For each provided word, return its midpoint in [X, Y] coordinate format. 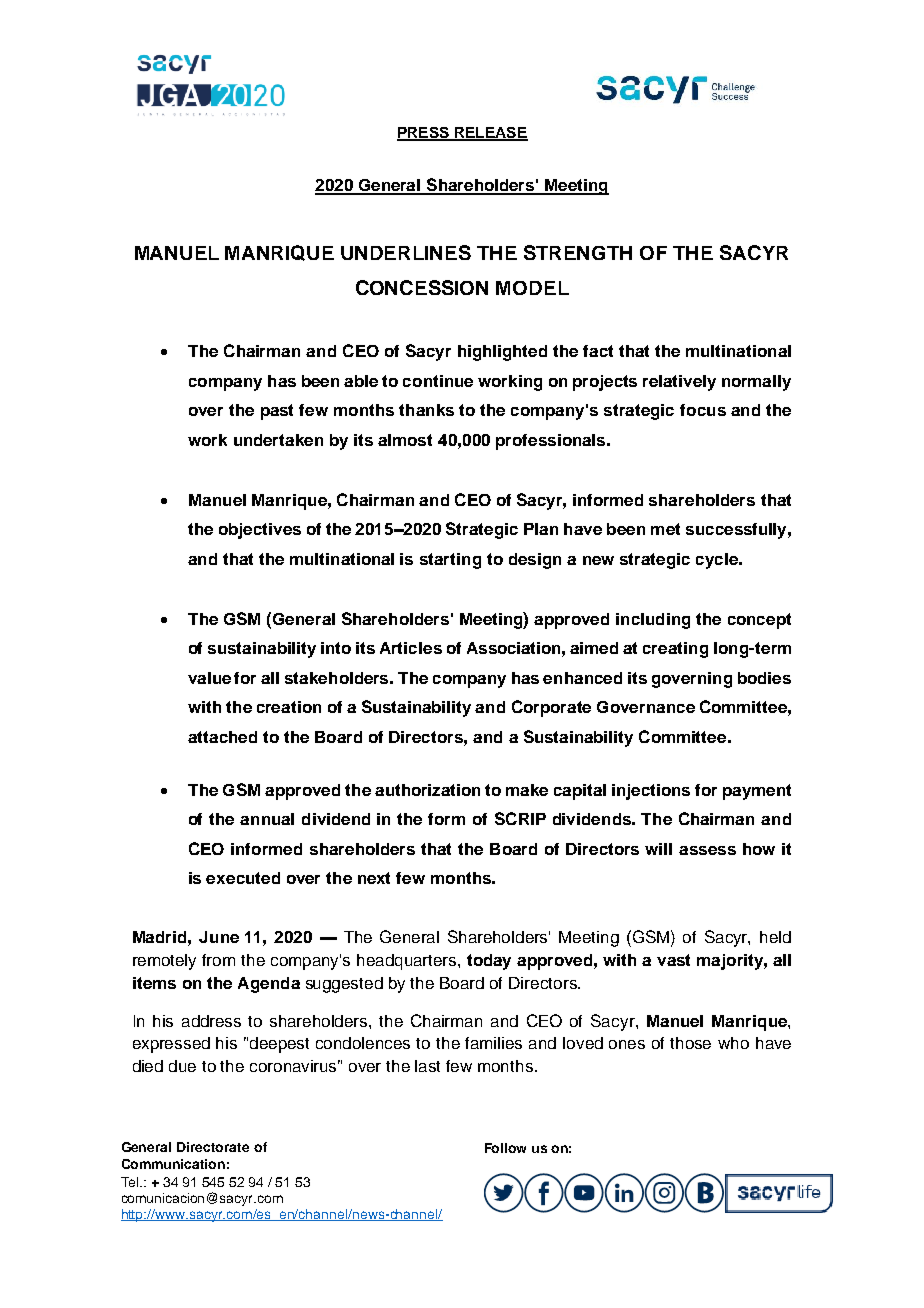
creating [675, 650]
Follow [505, 1148]
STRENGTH [578, 252]
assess [707, 850]
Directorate [213, 1147]
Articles [411, 648]
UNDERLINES [406, 252]
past [277, 412]
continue [438, 381]
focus [703, 410]
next [374, 878]
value [209, 678]
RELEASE [490, 134]
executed [243, 878]
